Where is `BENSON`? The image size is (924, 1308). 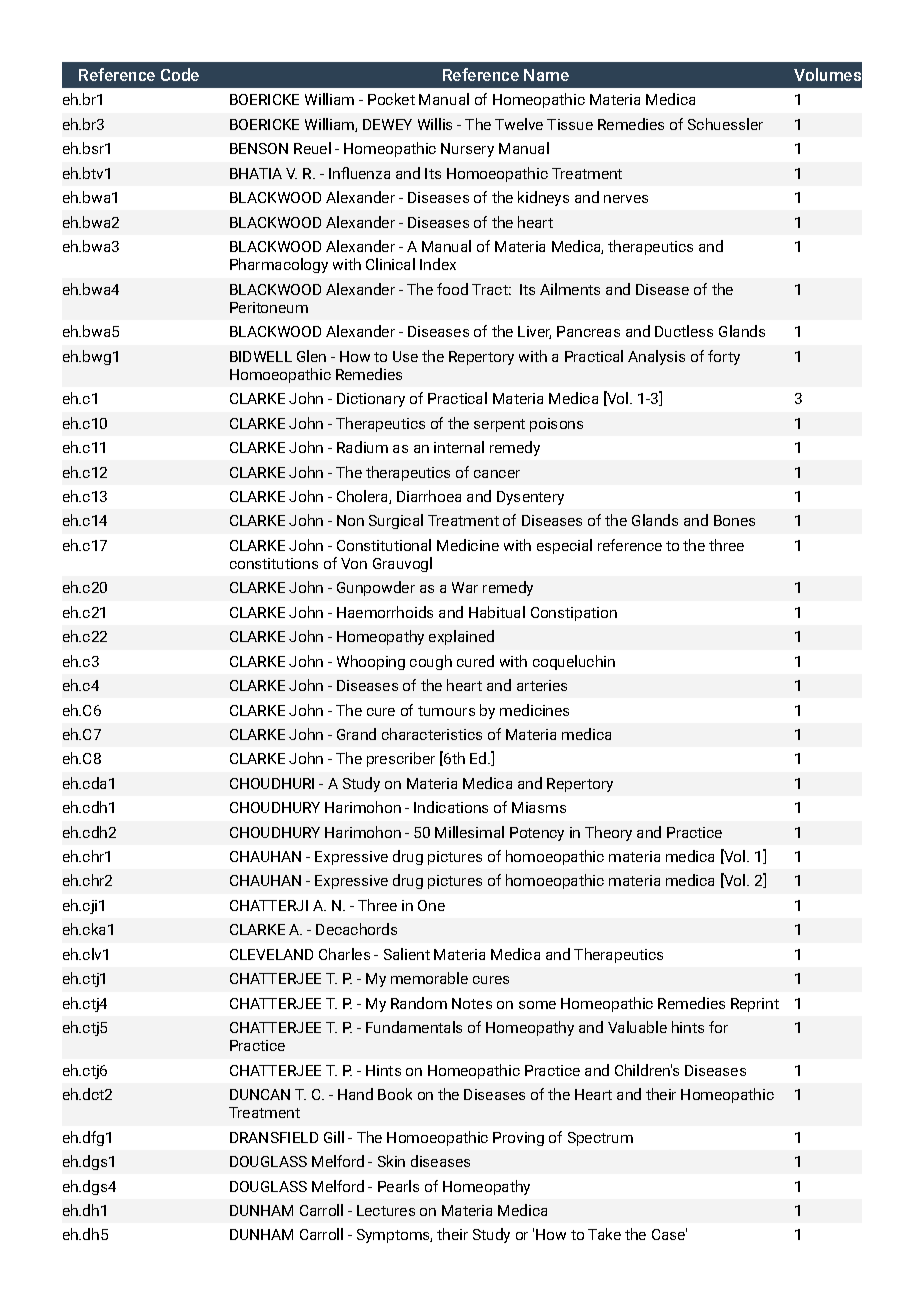
BENSON is located at coordinates (259, 148).
